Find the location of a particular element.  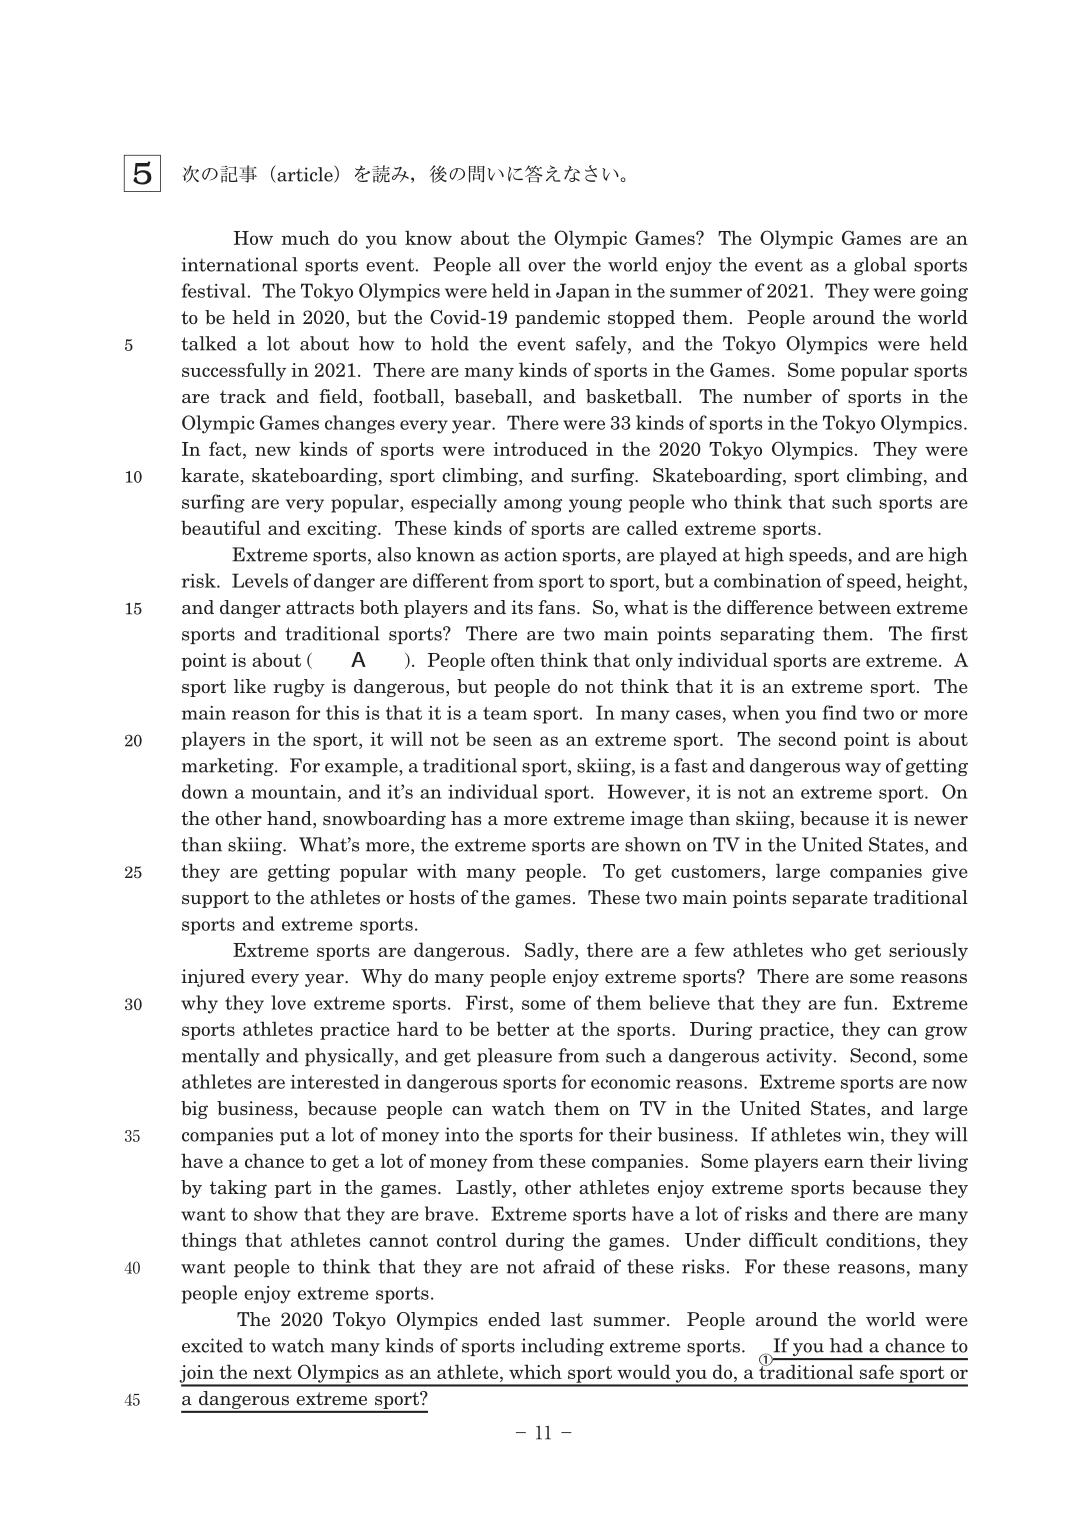

way is located at coordinates (863, 769).
